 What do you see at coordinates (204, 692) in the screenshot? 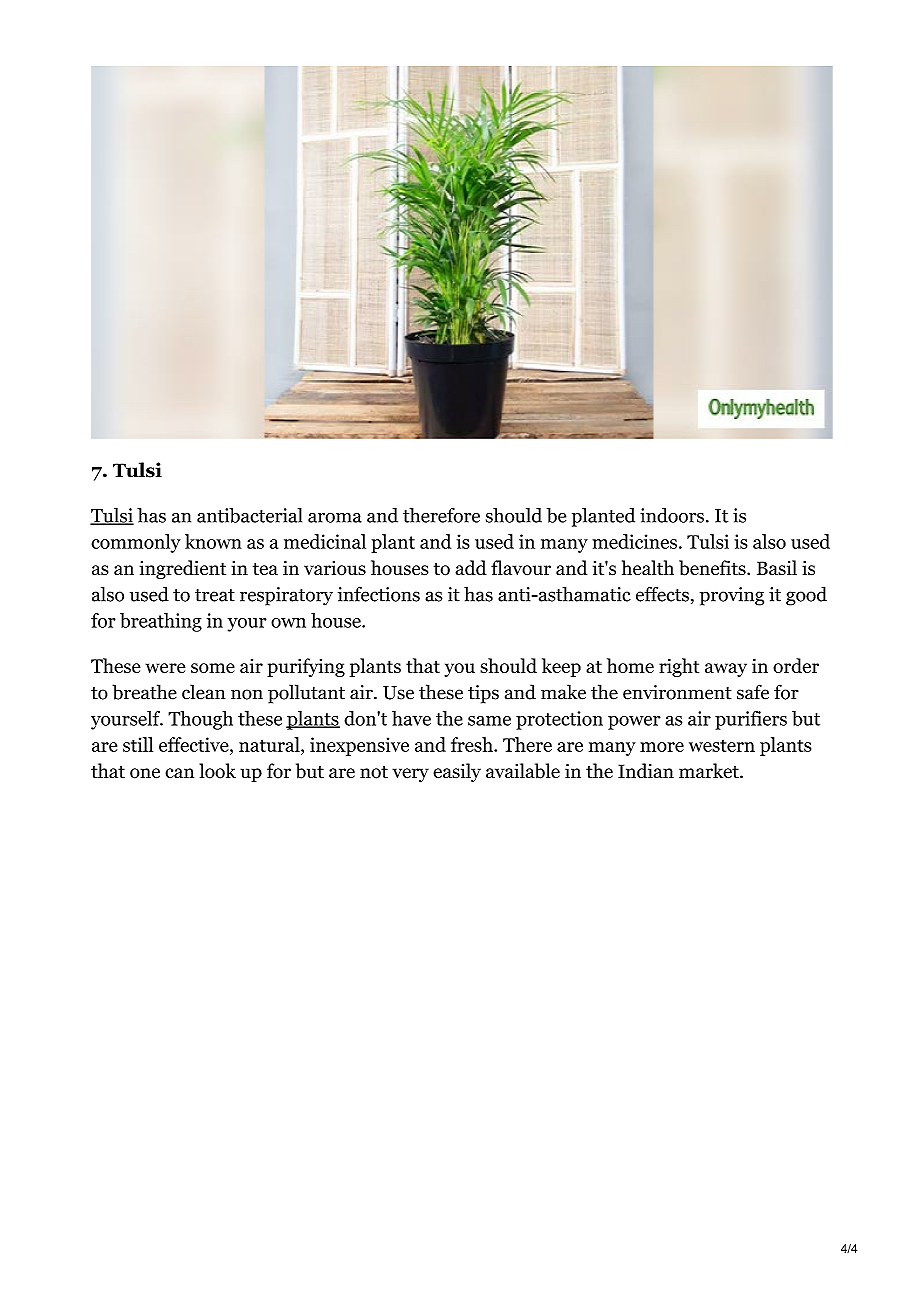
I see `clean` at bounding box center [204, 692].
